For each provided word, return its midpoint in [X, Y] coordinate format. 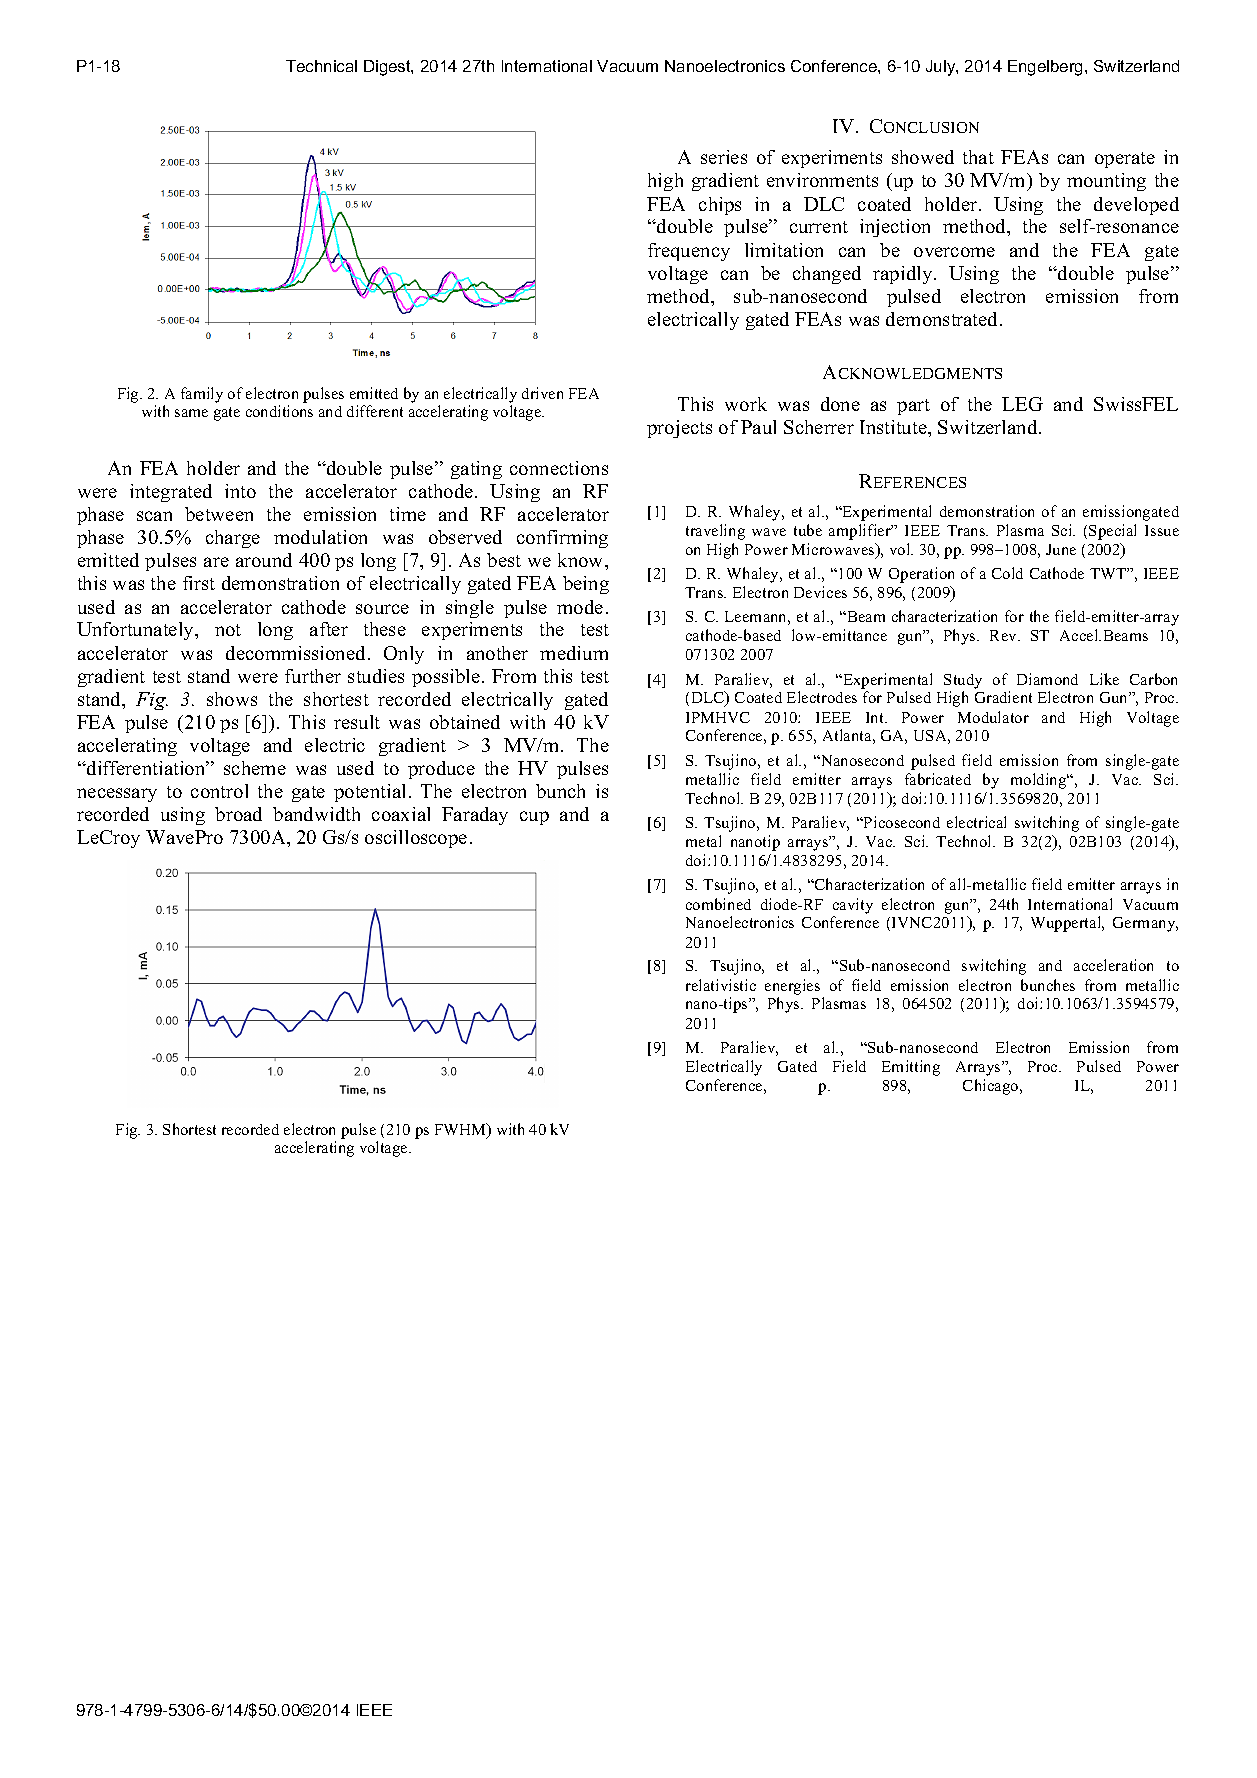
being [586, 585]
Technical [321, 66]
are [216, 562]
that [978, 157]
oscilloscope [416, 839]
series [724, 157]
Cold [1007, 573]
